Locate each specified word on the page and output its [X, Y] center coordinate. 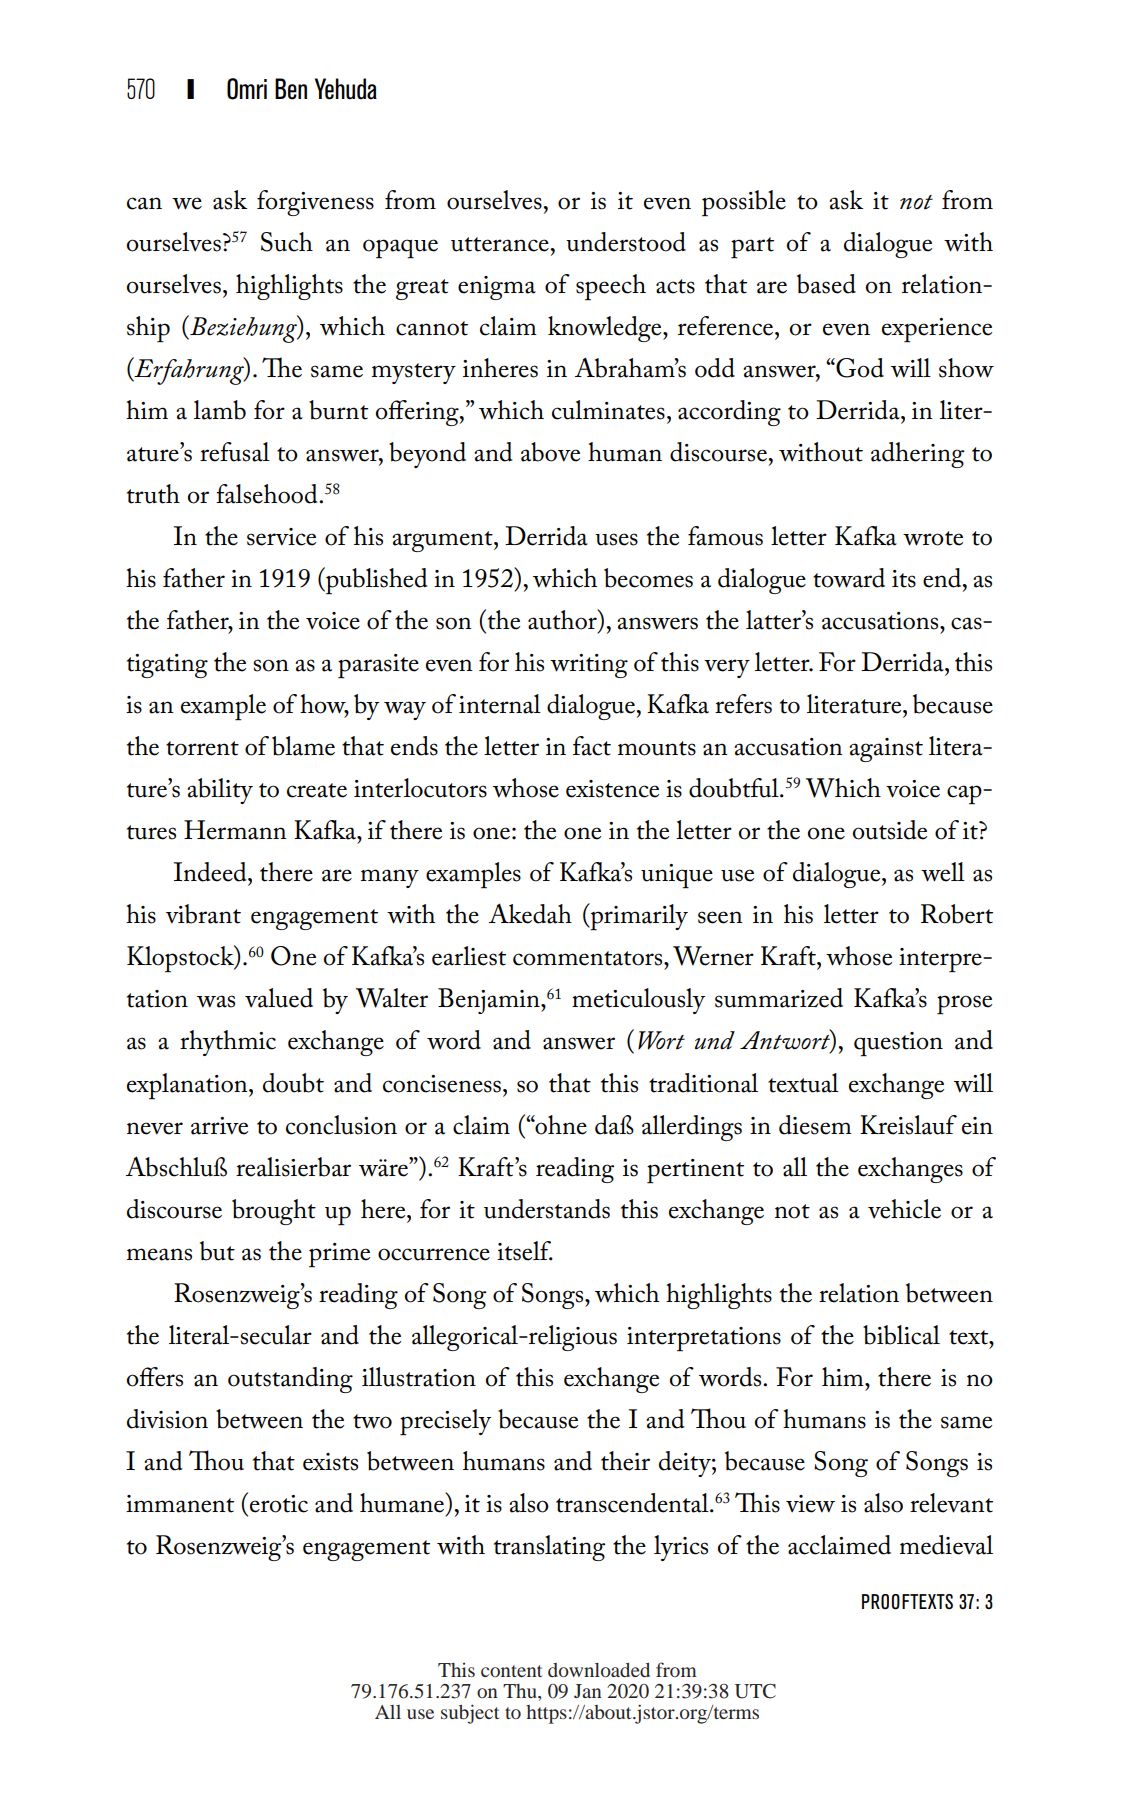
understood [626, 242]
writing [589, 666]
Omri [247, 89]
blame [303, 746]
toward [849, 578]
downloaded [599, 1670]
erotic [279, 1504]
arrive [219, 1126]
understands [547, 1209]
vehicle [904, 1209]
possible [744, 203]
